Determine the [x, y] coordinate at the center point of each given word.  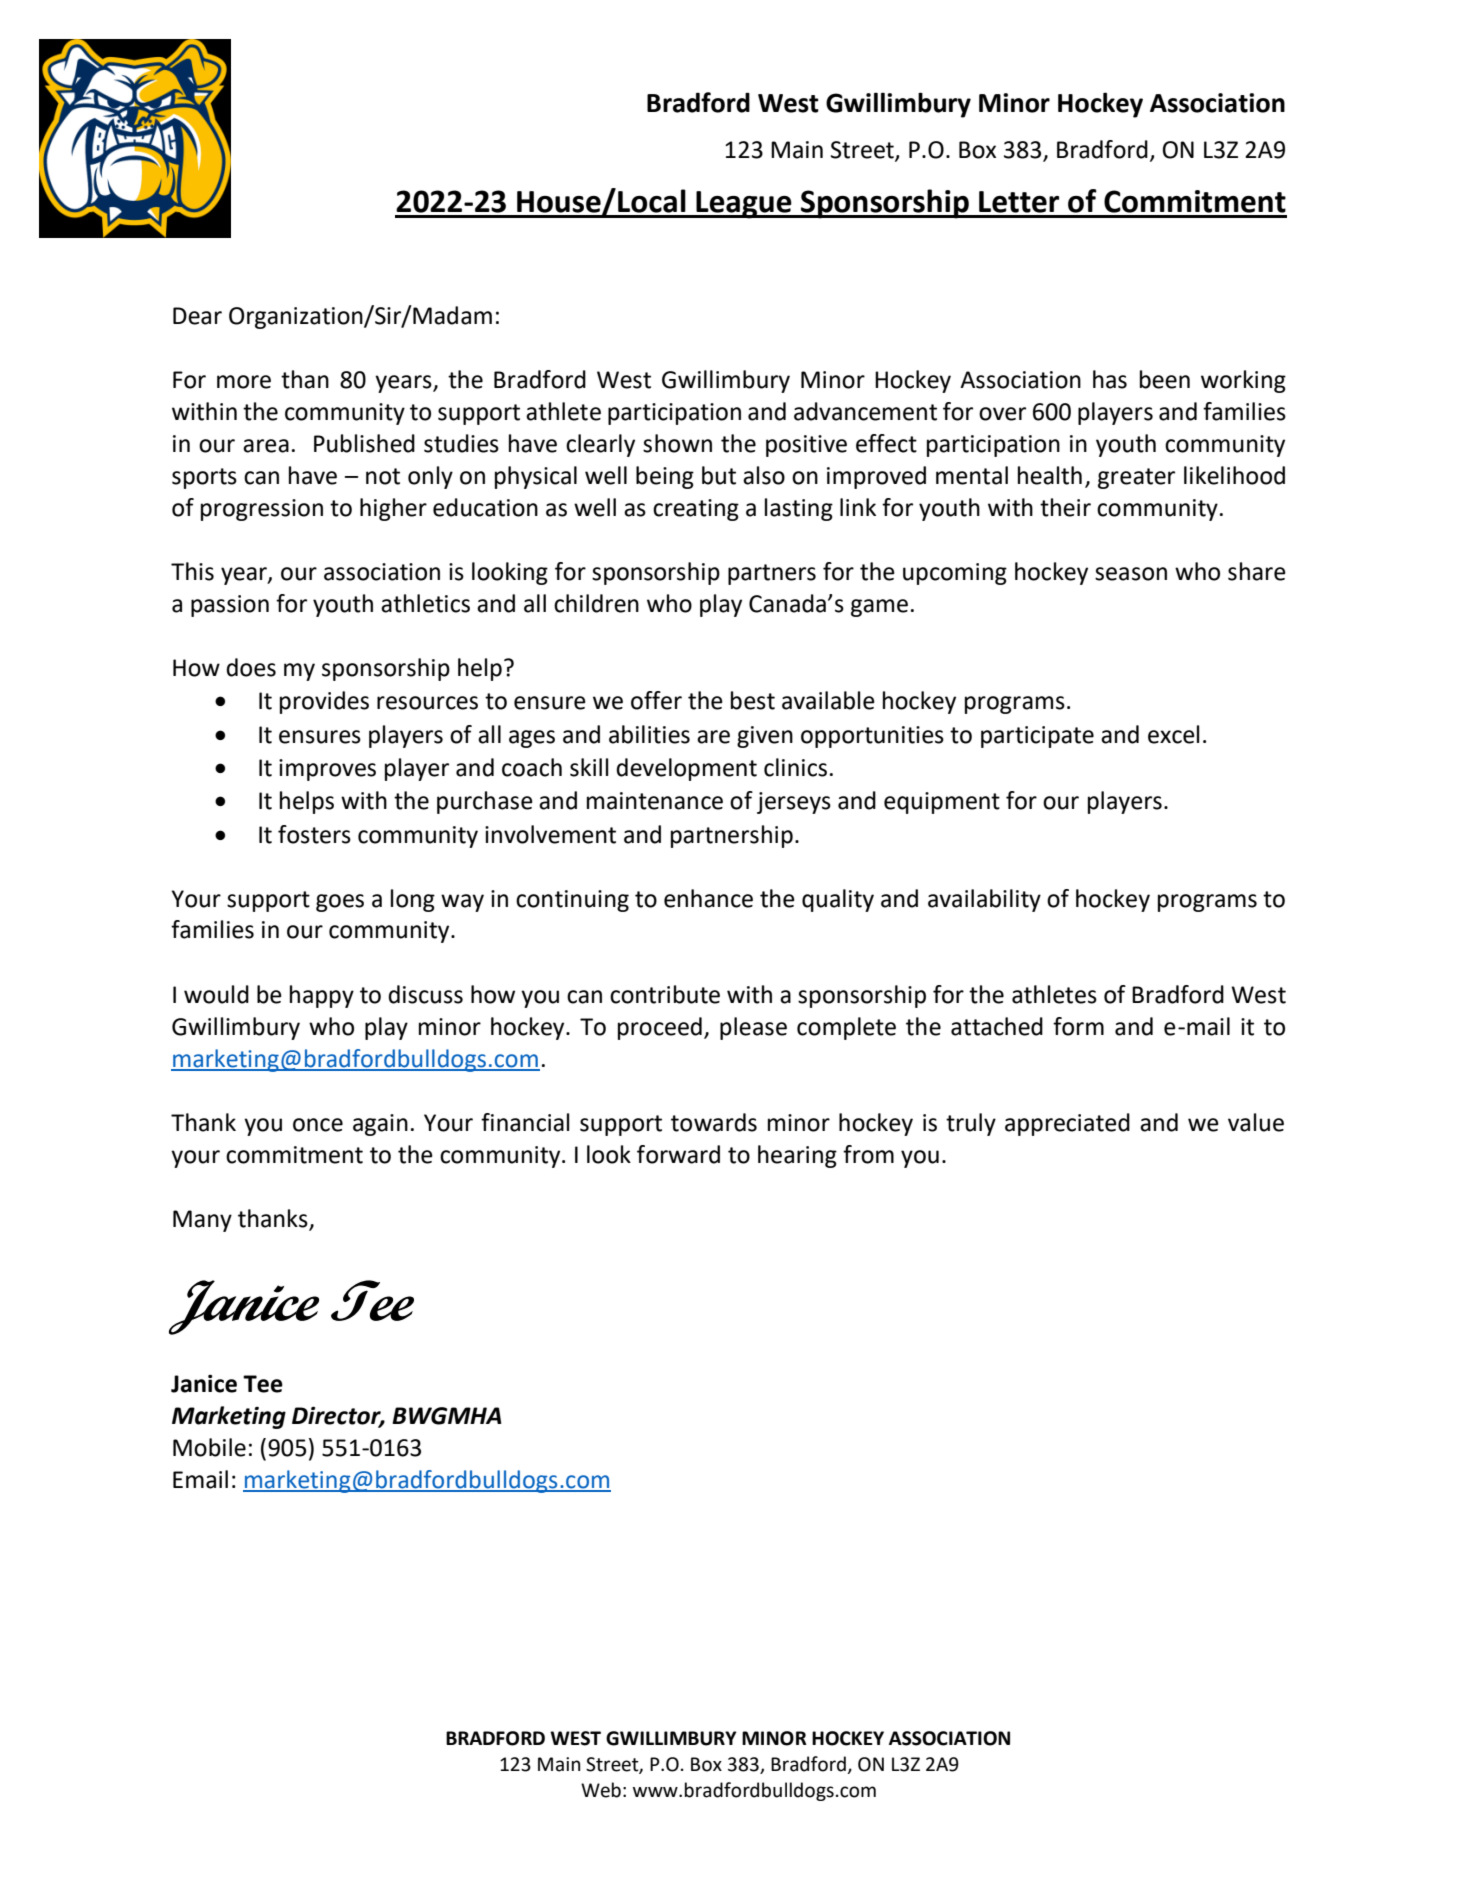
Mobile [209, 1447]
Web [601, 1790]
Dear [197, 316]
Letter [1019, 202]
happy [322, 996]
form [1078, 1026]
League [744, 205]
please [753, 1028]
